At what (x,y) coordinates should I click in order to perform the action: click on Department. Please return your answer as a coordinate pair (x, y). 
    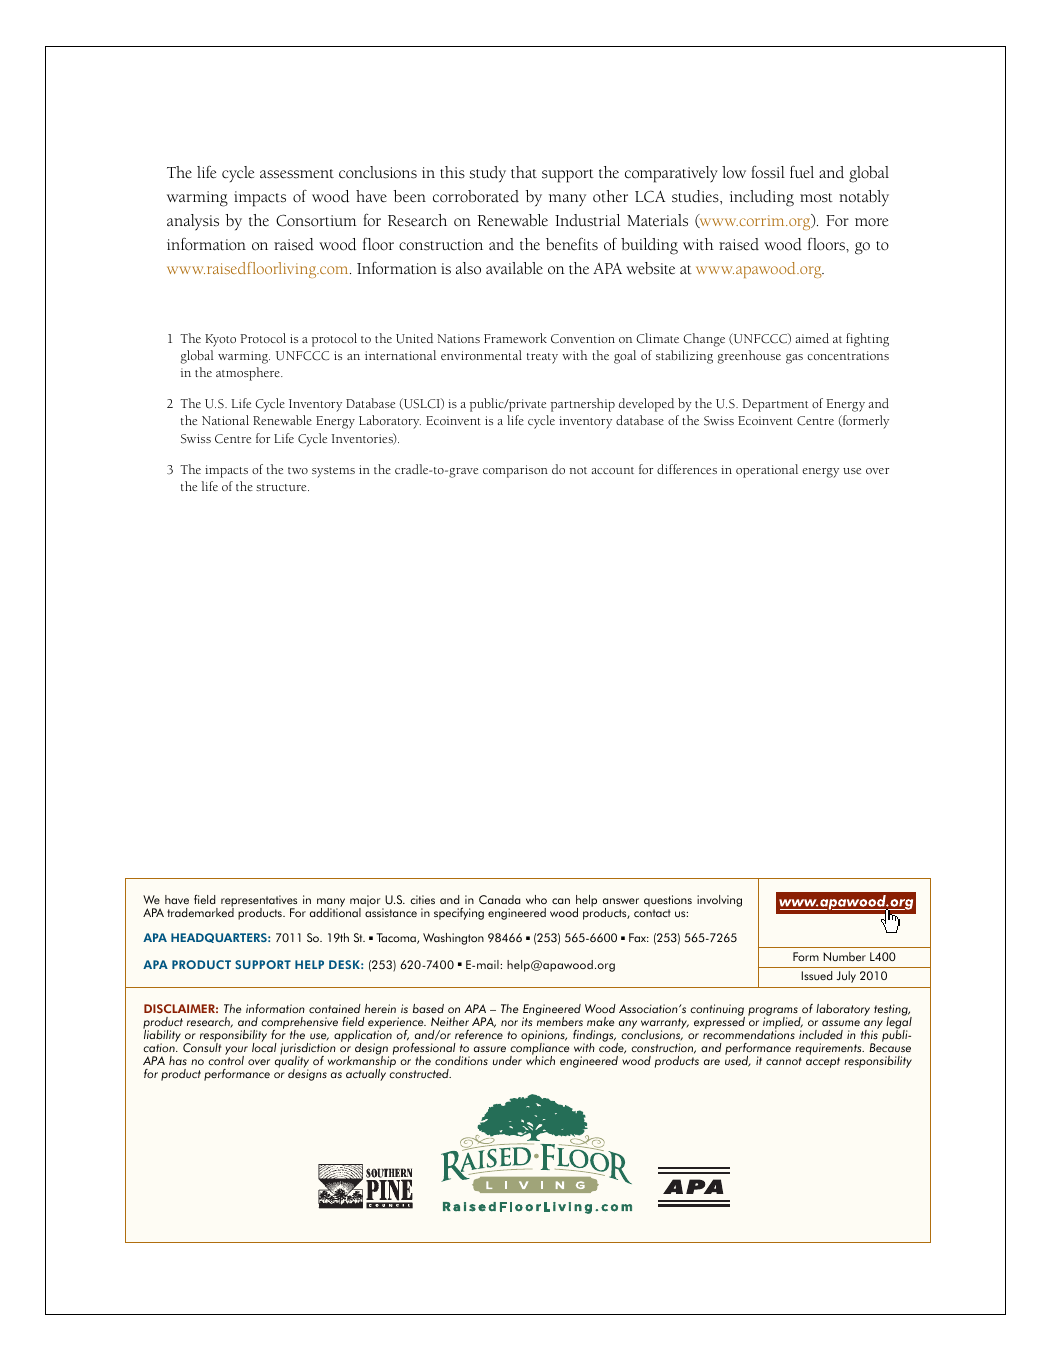
    Looking at the image, I should click on (775, 405).
